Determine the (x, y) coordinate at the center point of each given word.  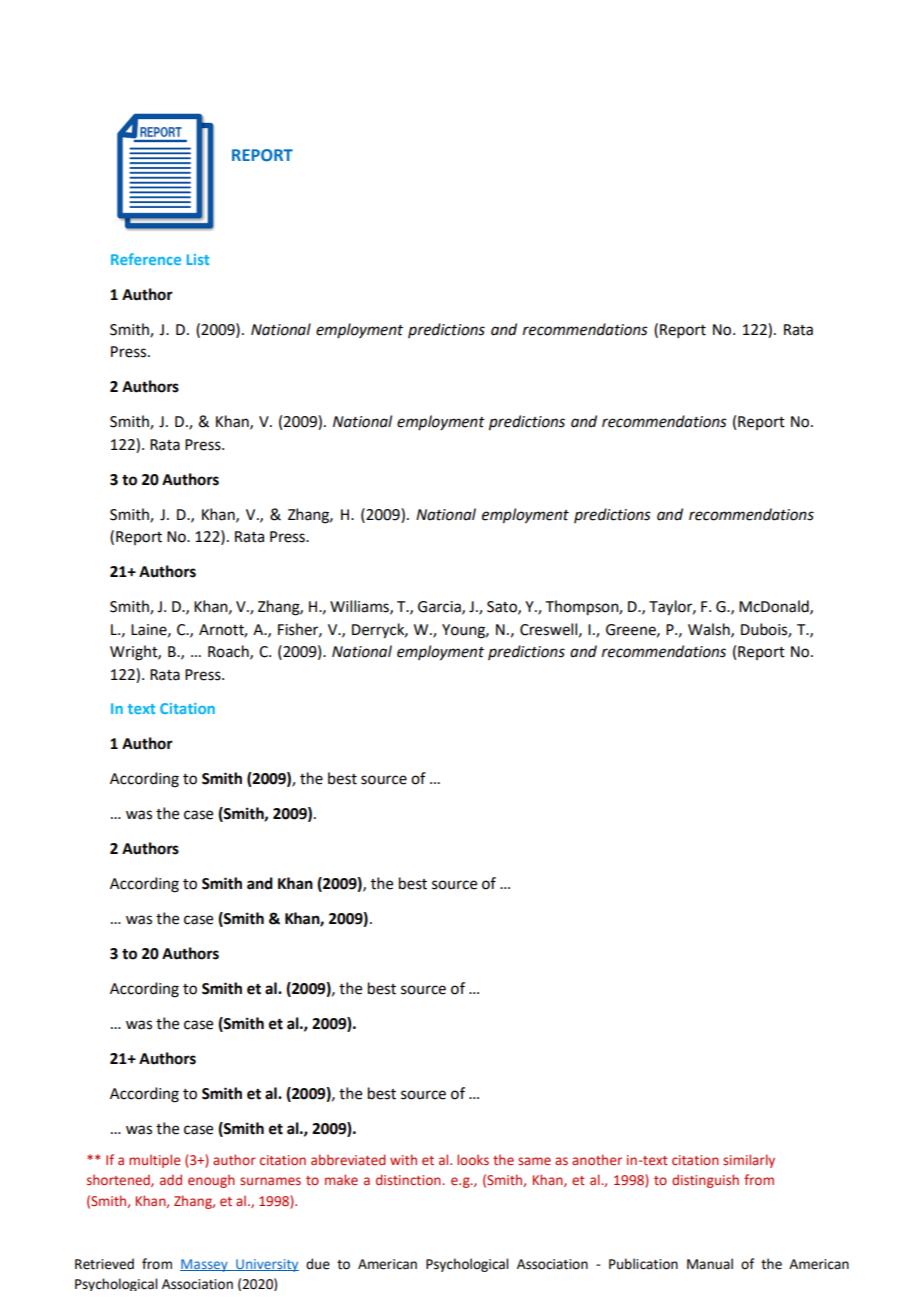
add (171, 1179)
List (198, 259)
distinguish (705, 1181)
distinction (409, 1179)
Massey (205, 1265)
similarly (749, 1161)
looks (473, 1159)
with (403, 1159)
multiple (154, 1161)
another (597, 1159)
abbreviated (348, 1159)
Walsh (710, 630)
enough (211, 1181)
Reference (146, 259)
